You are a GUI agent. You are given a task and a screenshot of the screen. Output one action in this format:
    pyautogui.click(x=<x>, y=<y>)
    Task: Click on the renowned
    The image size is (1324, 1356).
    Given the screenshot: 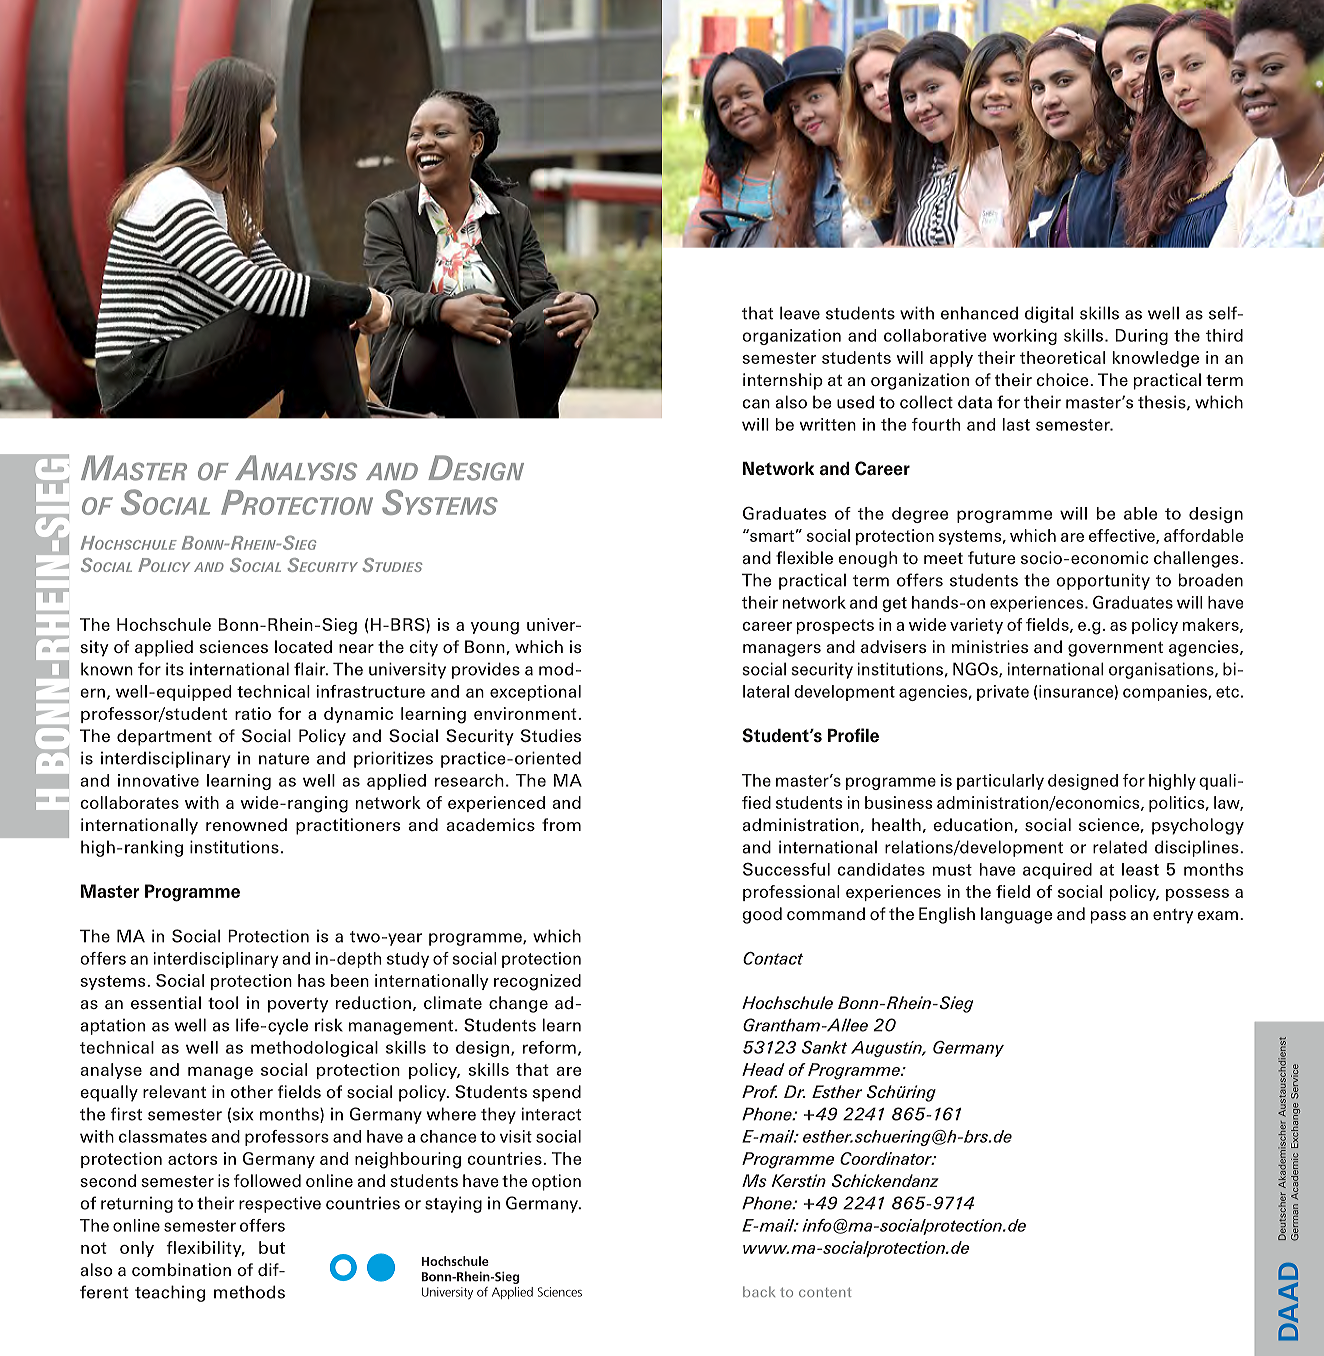 What is the action you would take?
    pyautogui.click(x=246, y=824)
